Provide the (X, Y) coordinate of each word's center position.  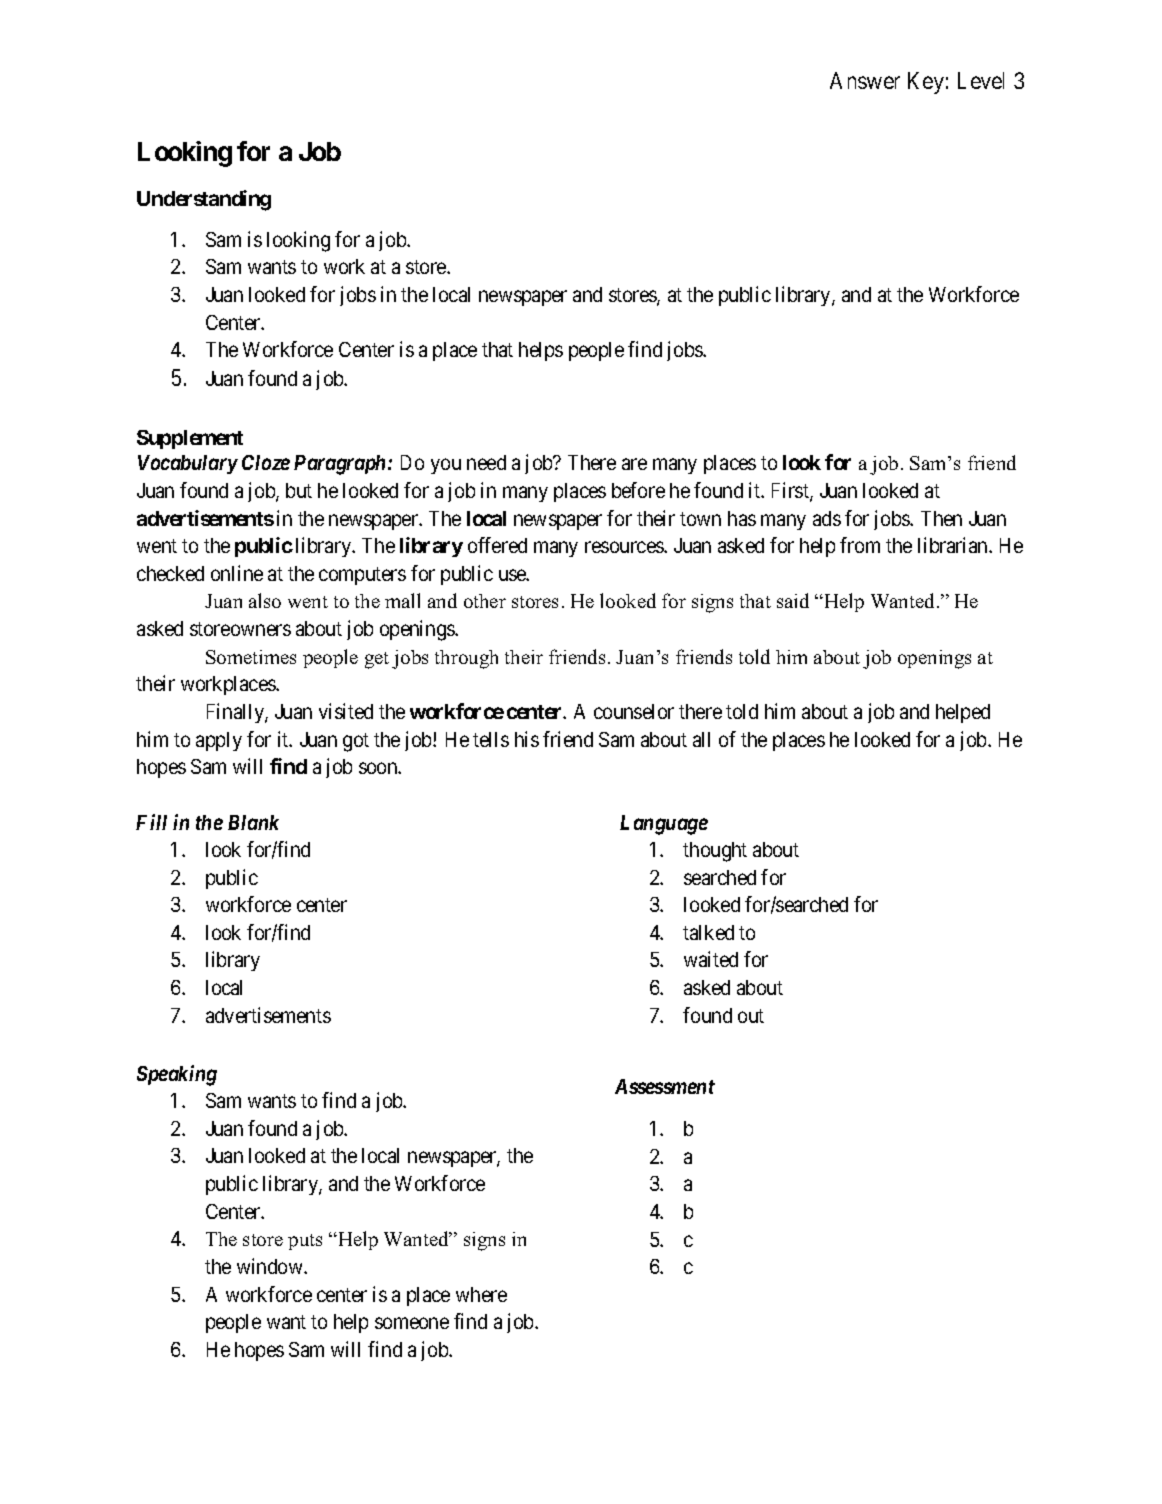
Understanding (204, 200)
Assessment (665, 1086)
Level (981, 80)
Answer (865, 80)
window (271, 1266)
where (481, 1294)
